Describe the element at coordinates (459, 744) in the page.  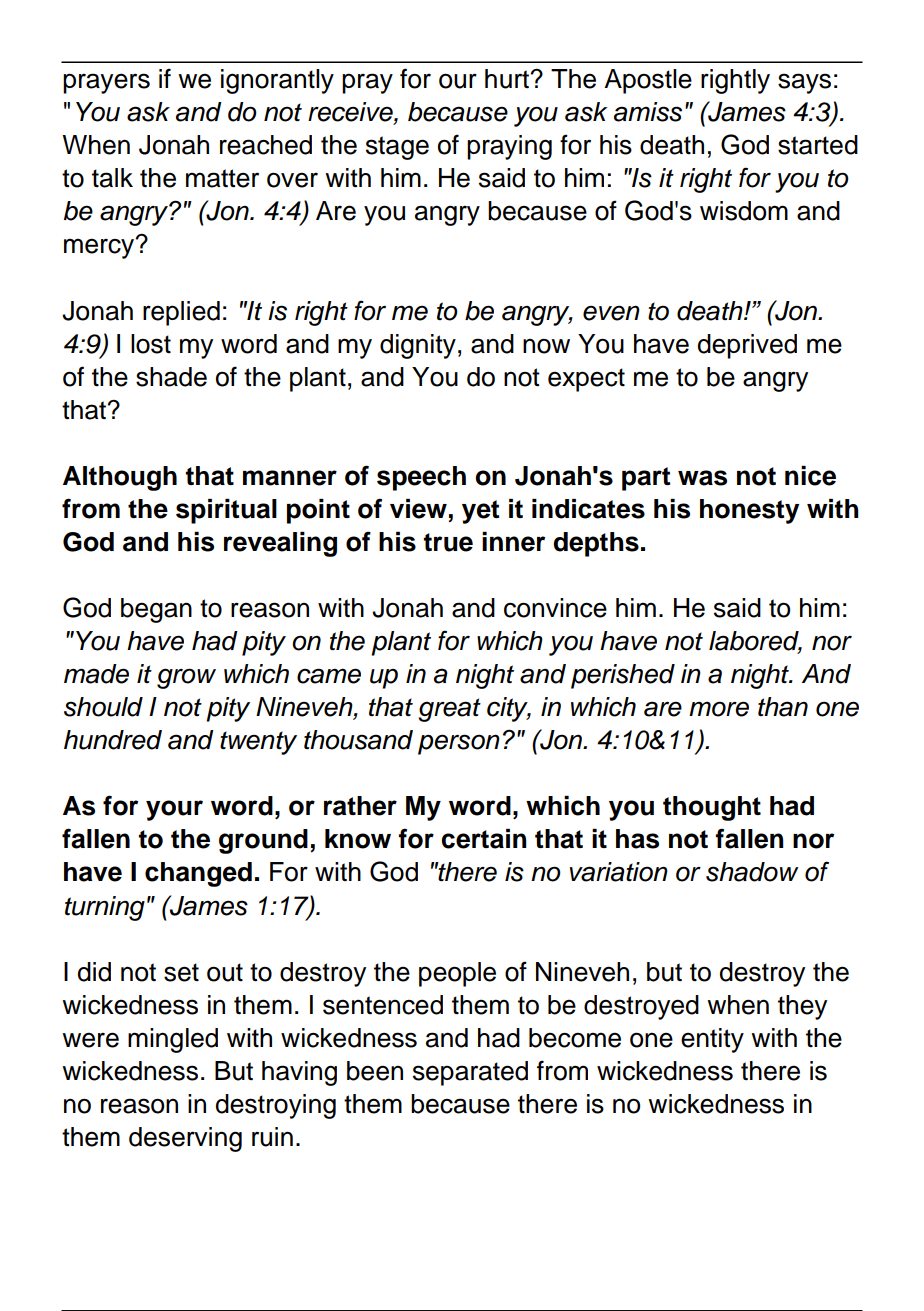
I see `person` at that location.
